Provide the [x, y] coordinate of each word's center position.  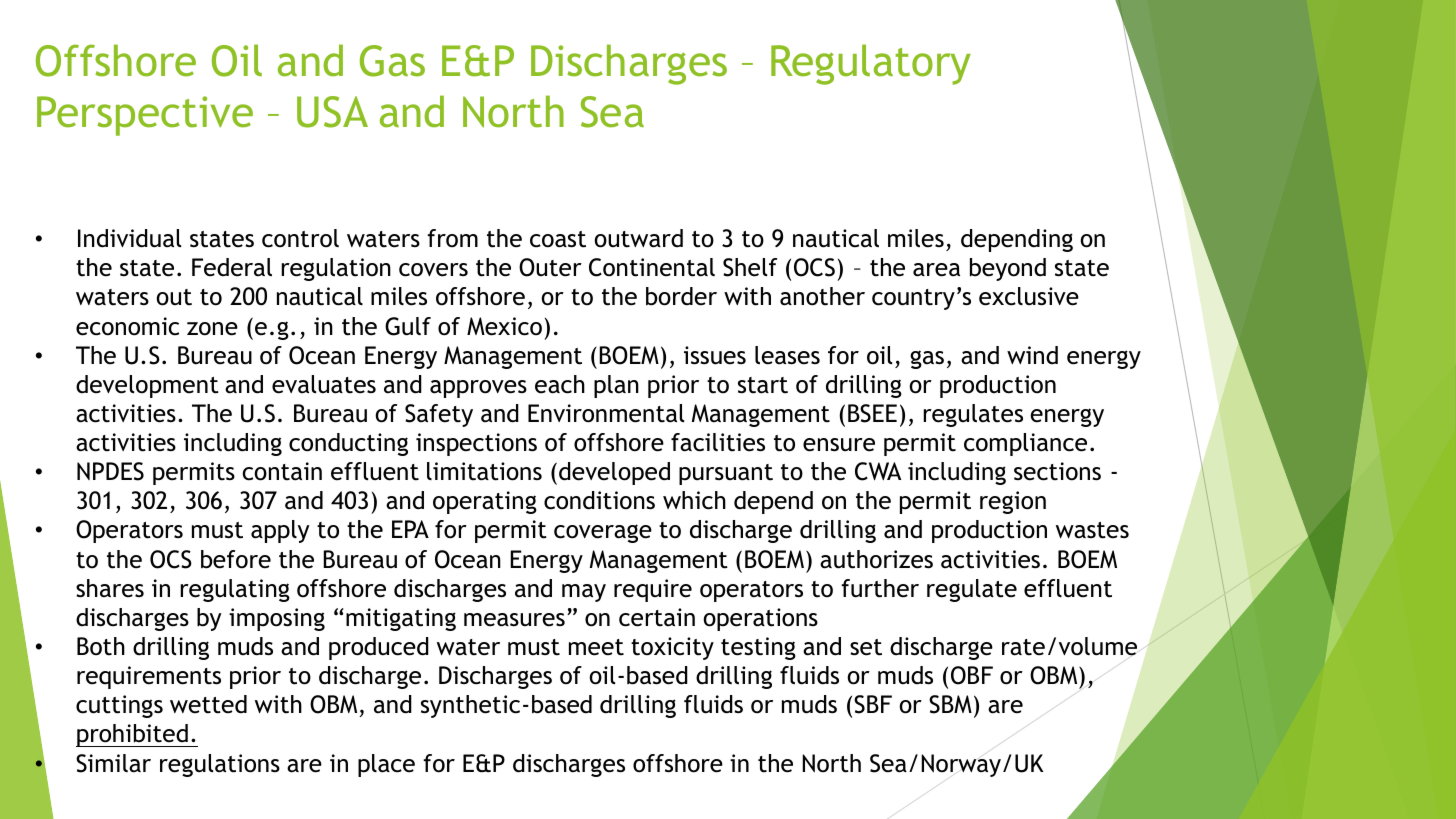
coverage [603, 533]
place [386, 765]
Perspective [145, 116]
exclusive [1029, 296]
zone [212, 329]
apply [280, 531]
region [1013, 502]
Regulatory [871, 64]
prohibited [133, 735]
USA [332, 112]
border [681, 296]
